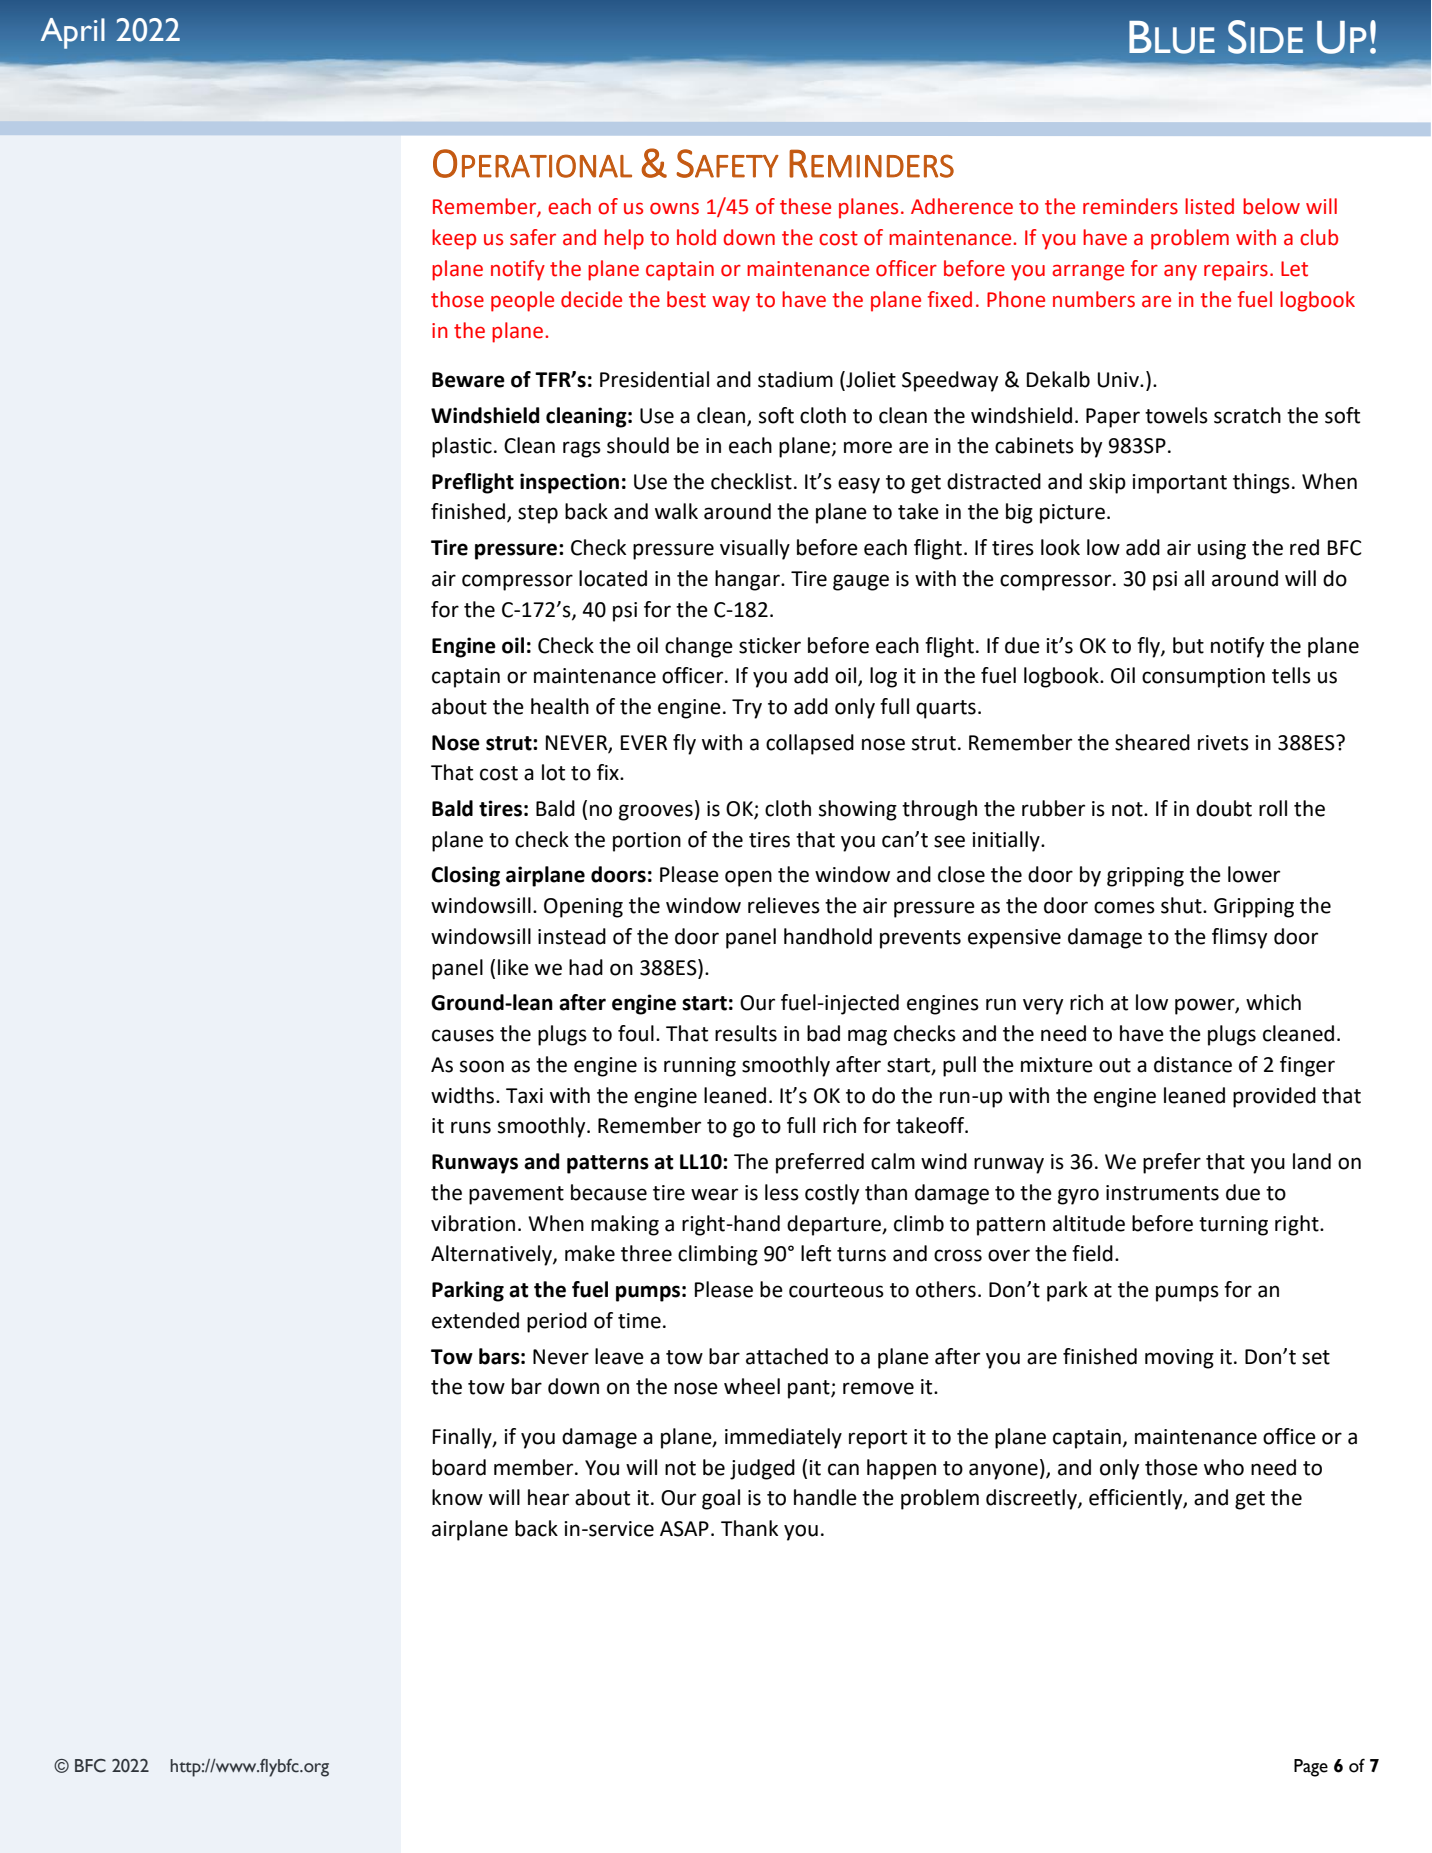 The width and height of the document is (1432, 1853). What do you see at coordinates (1188, 645) in the document?
I see `but` at bounding box center [1188, 645].
